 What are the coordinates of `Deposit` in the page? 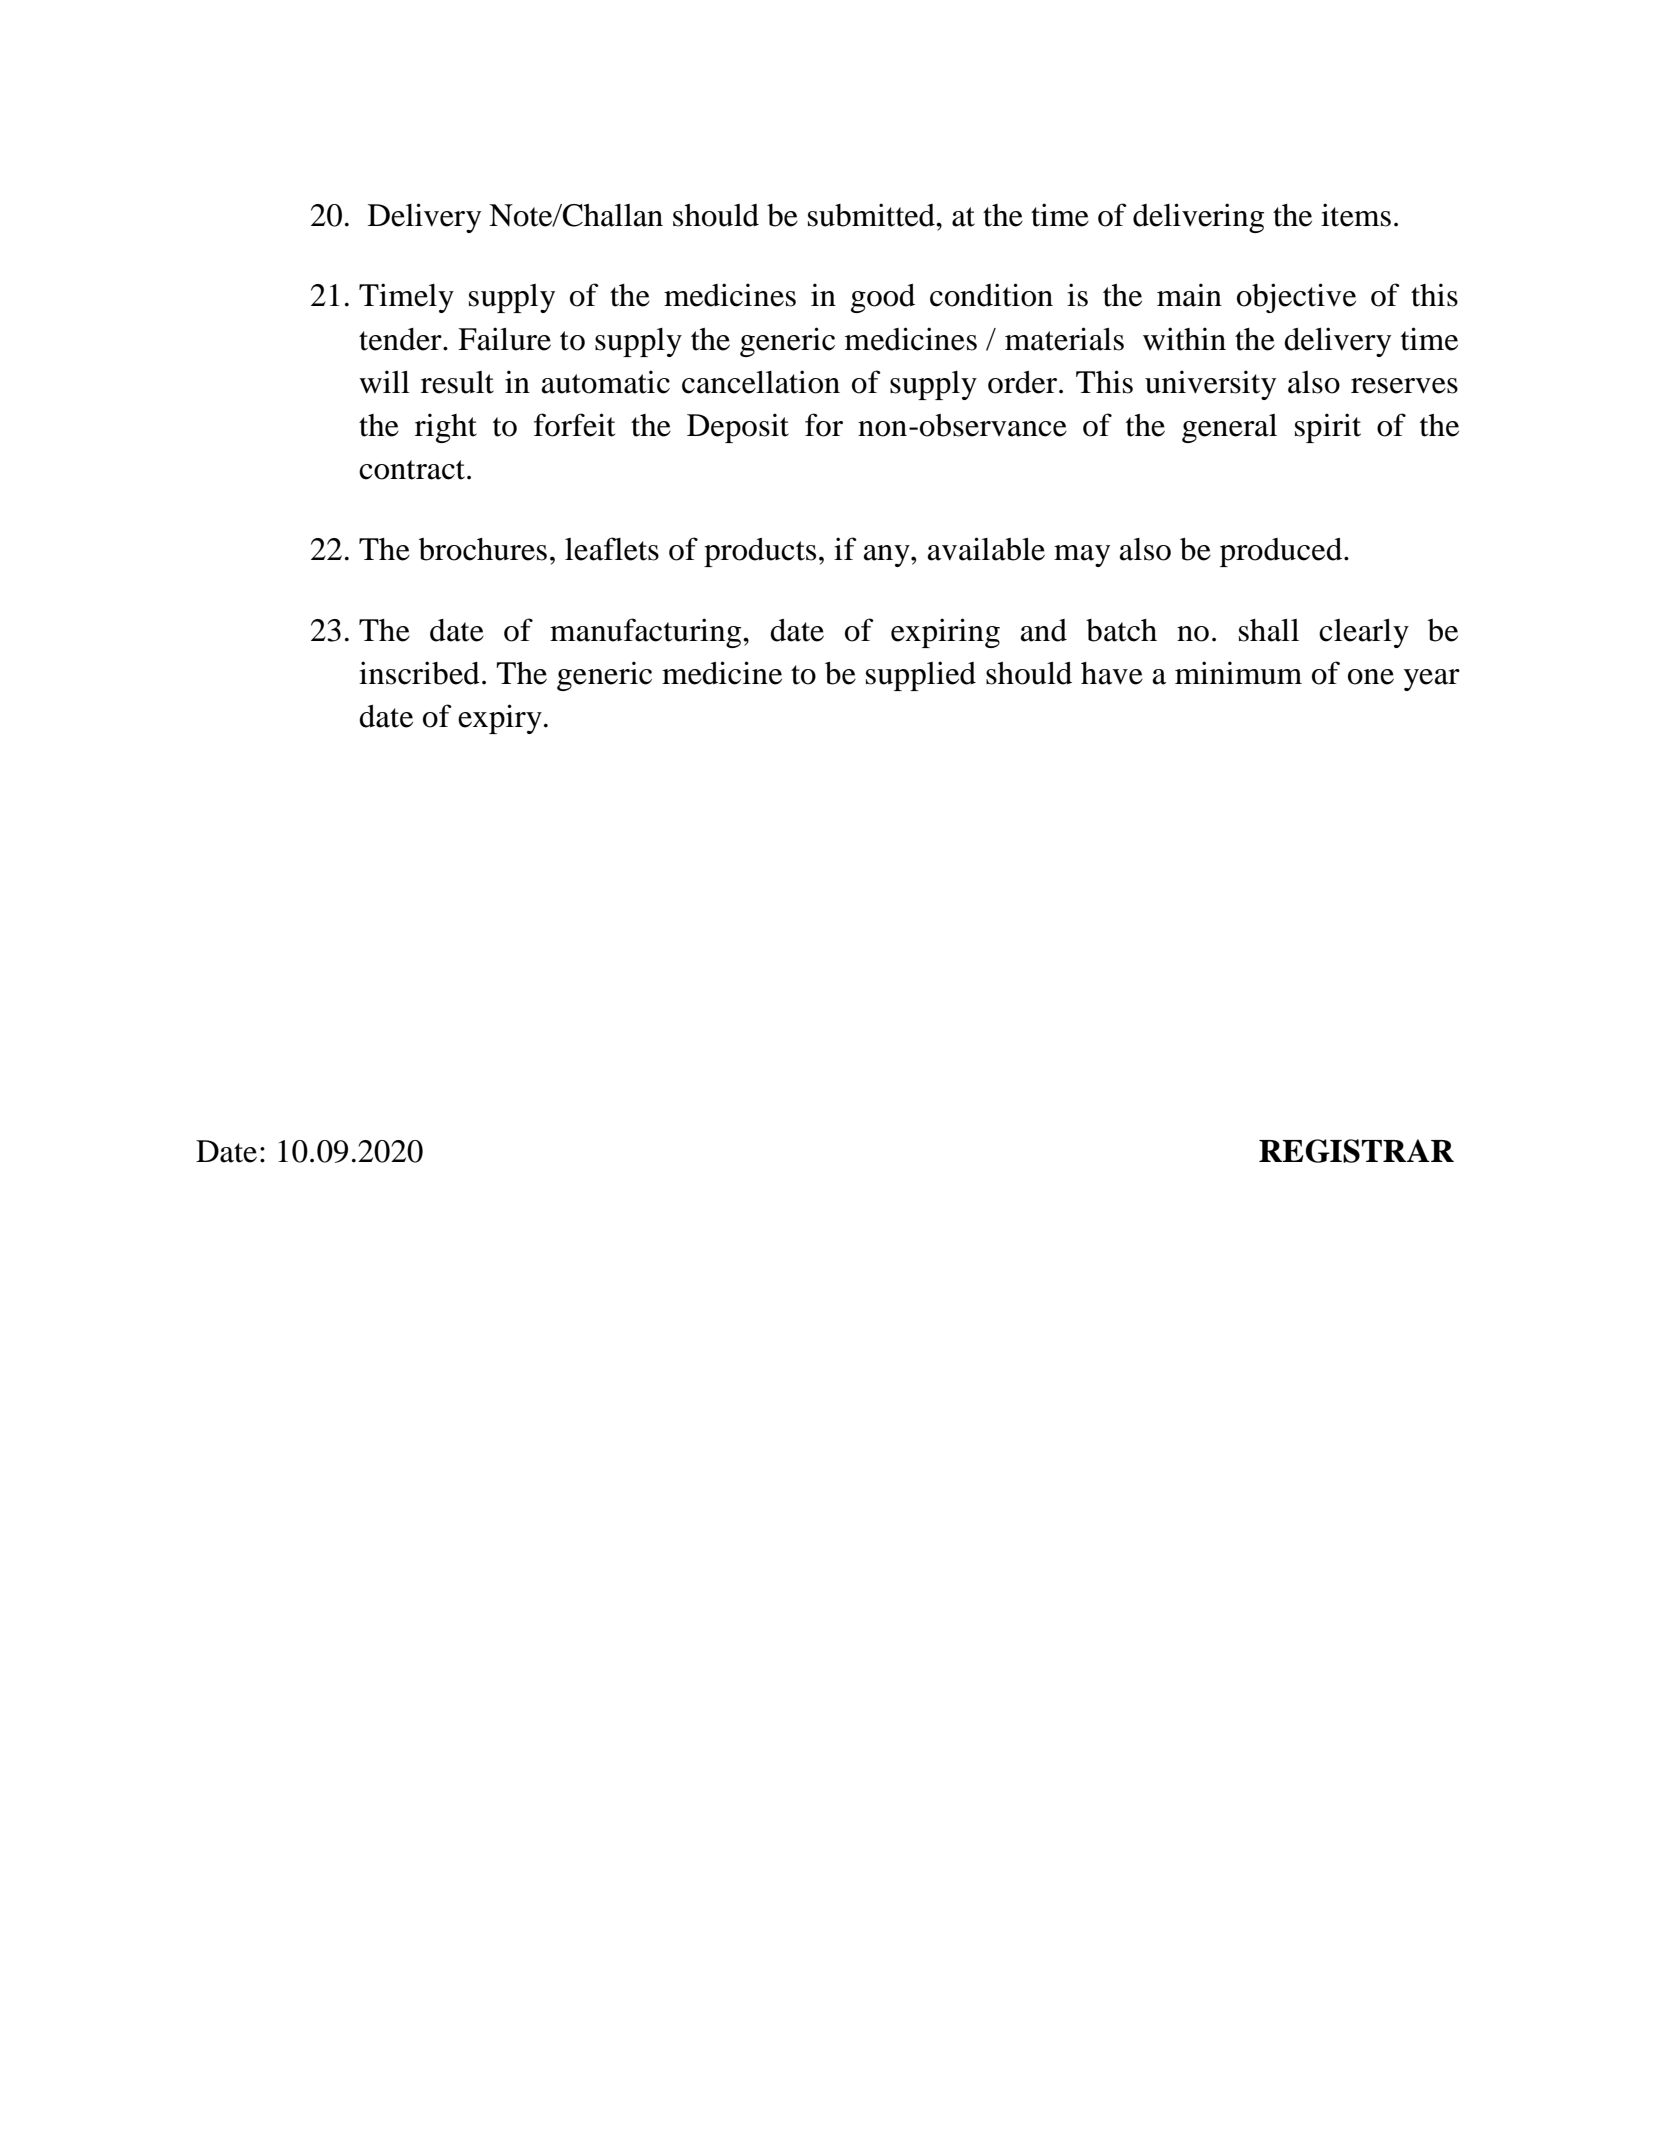 It's located at (738, 428).
